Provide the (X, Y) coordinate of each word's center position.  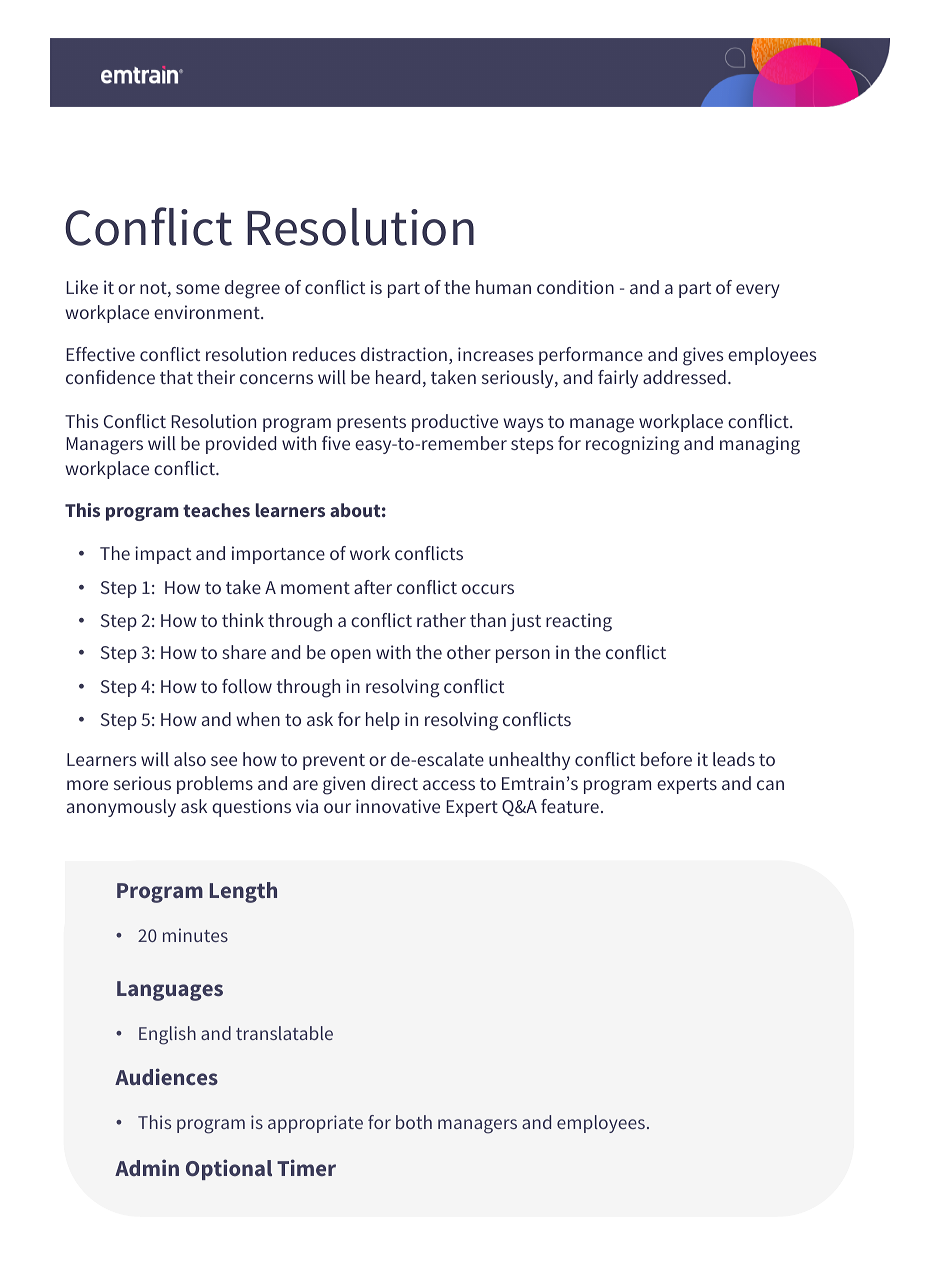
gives (703, 356)
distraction (404, 354)
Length (243, 892)
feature (570, 806)
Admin (147, 1167)
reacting (579, 622)
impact (163, 555)
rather (441, 620)
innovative (398, 806)
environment (208, 312)
